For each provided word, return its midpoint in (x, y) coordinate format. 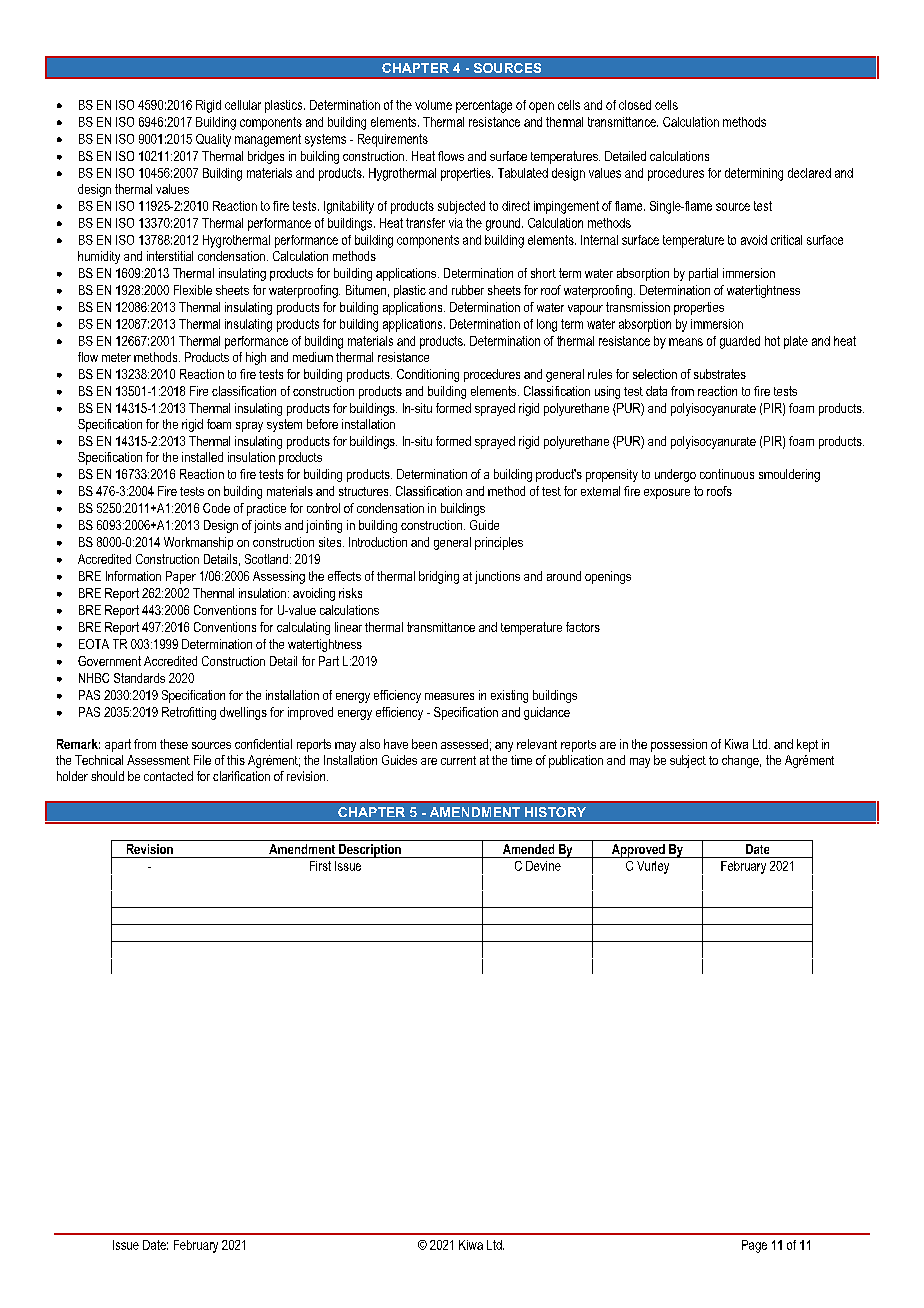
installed (202, 457)
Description (370, 851)
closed (635, 105)
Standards (139, 678)
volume (433, 105)
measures (449, 696)
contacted (168, 776)
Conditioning (428, 375)
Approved (638, 851)
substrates (720, 374)
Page (754, 1246)
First (320, 866)
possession (679, 745)
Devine (543, 866)
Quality (213, 140)
